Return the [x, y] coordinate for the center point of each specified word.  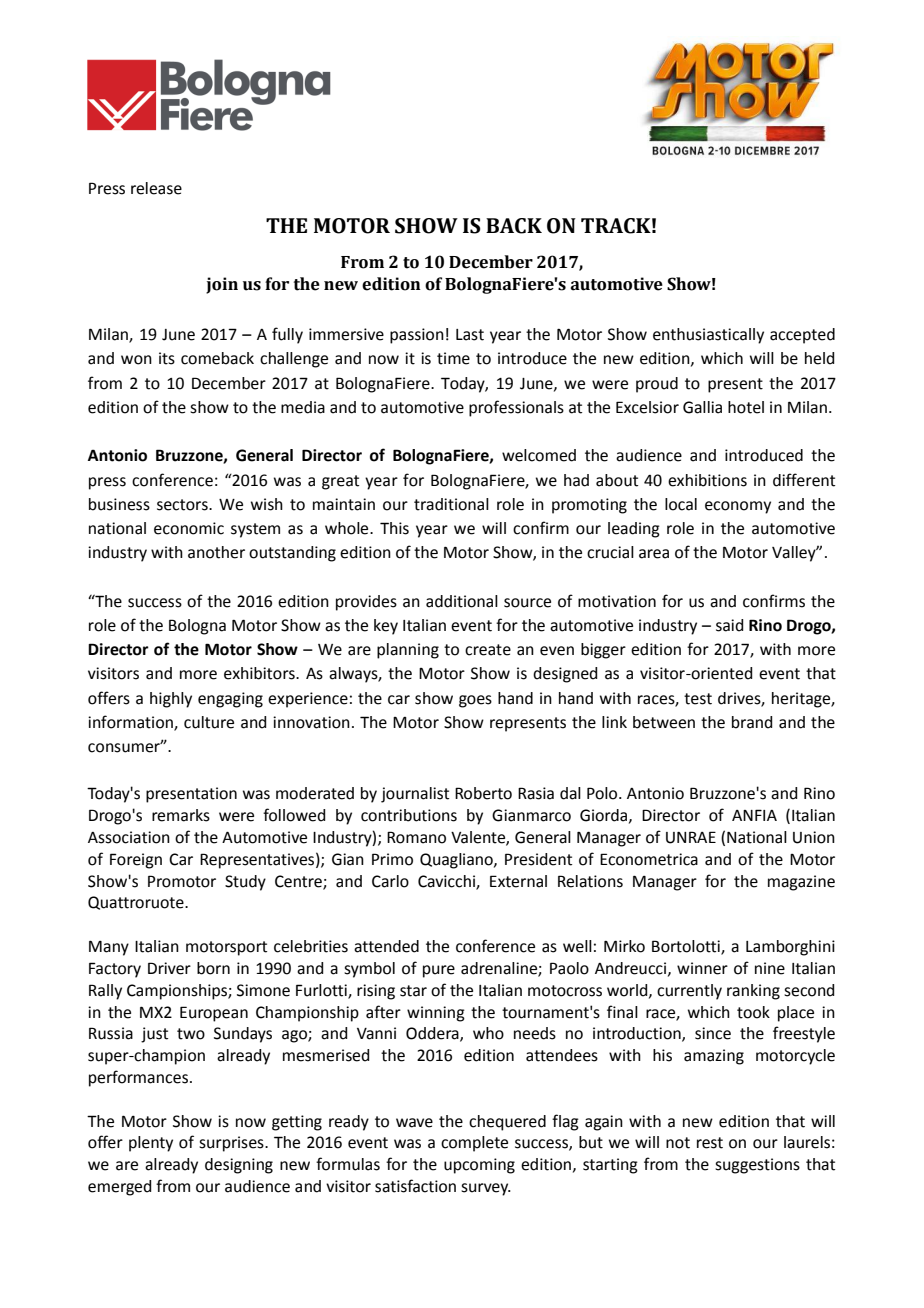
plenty [151, 1144]
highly [171, 700]
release [156, 188]
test [698, 699]
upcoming [479, 1166]
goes [475, 701]
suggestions [757, 1166]
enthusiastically [708, 336]
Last [470, 335]
